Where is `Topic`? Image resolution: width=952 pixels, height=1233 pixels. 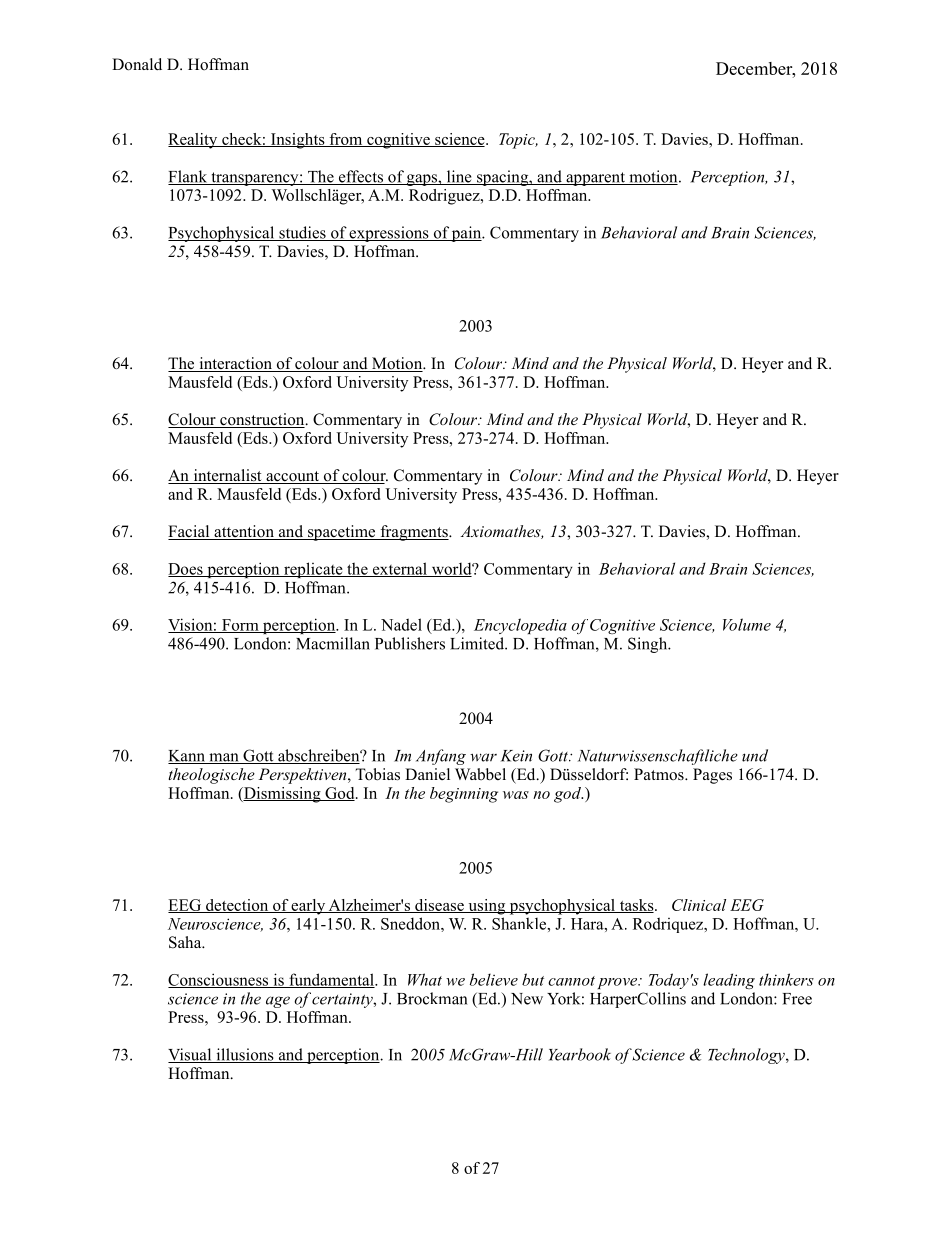 Topic is located at coordinates (518, 141).
